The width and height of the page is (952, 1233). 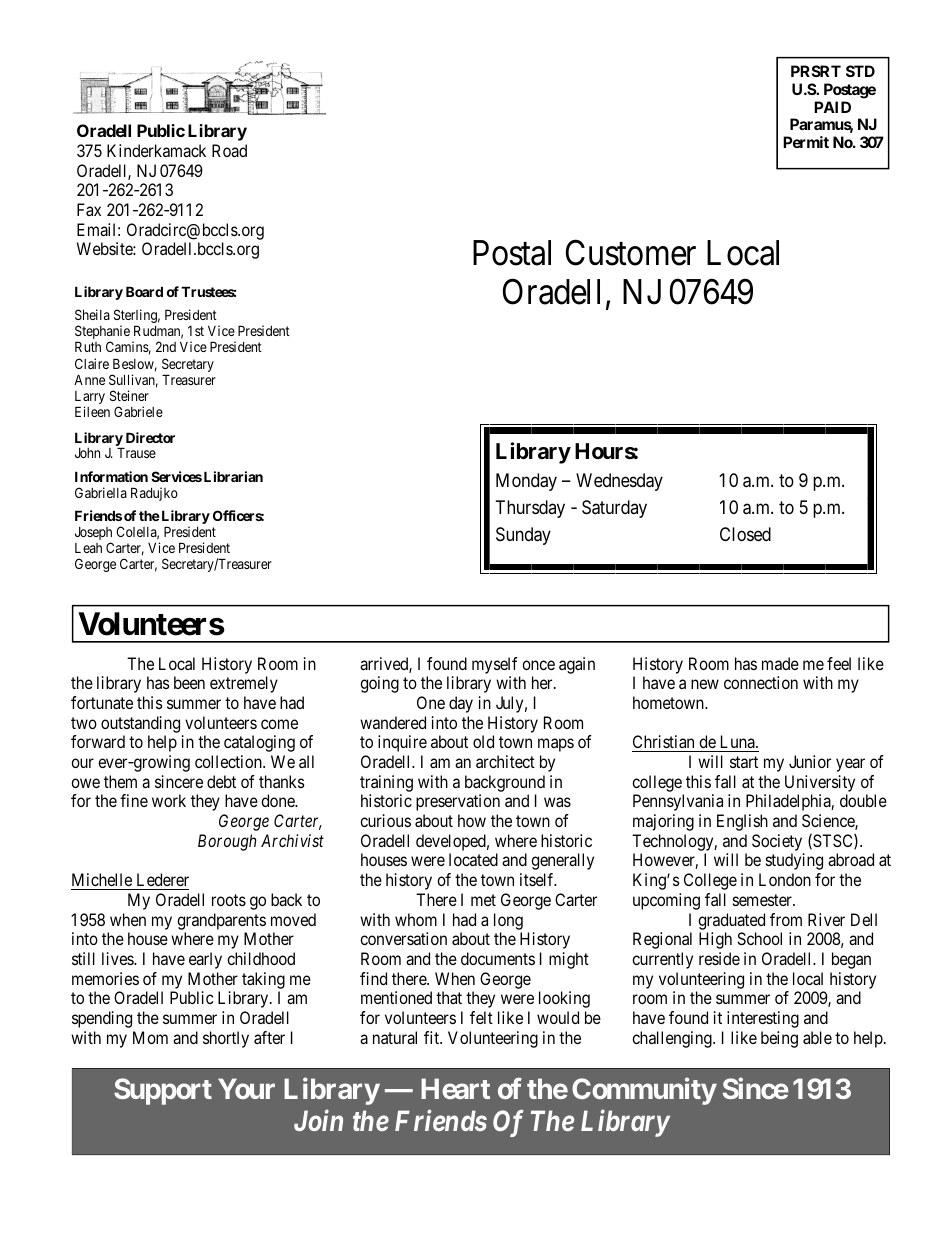 I want to click on Support, so click(x=163, y=1091).
